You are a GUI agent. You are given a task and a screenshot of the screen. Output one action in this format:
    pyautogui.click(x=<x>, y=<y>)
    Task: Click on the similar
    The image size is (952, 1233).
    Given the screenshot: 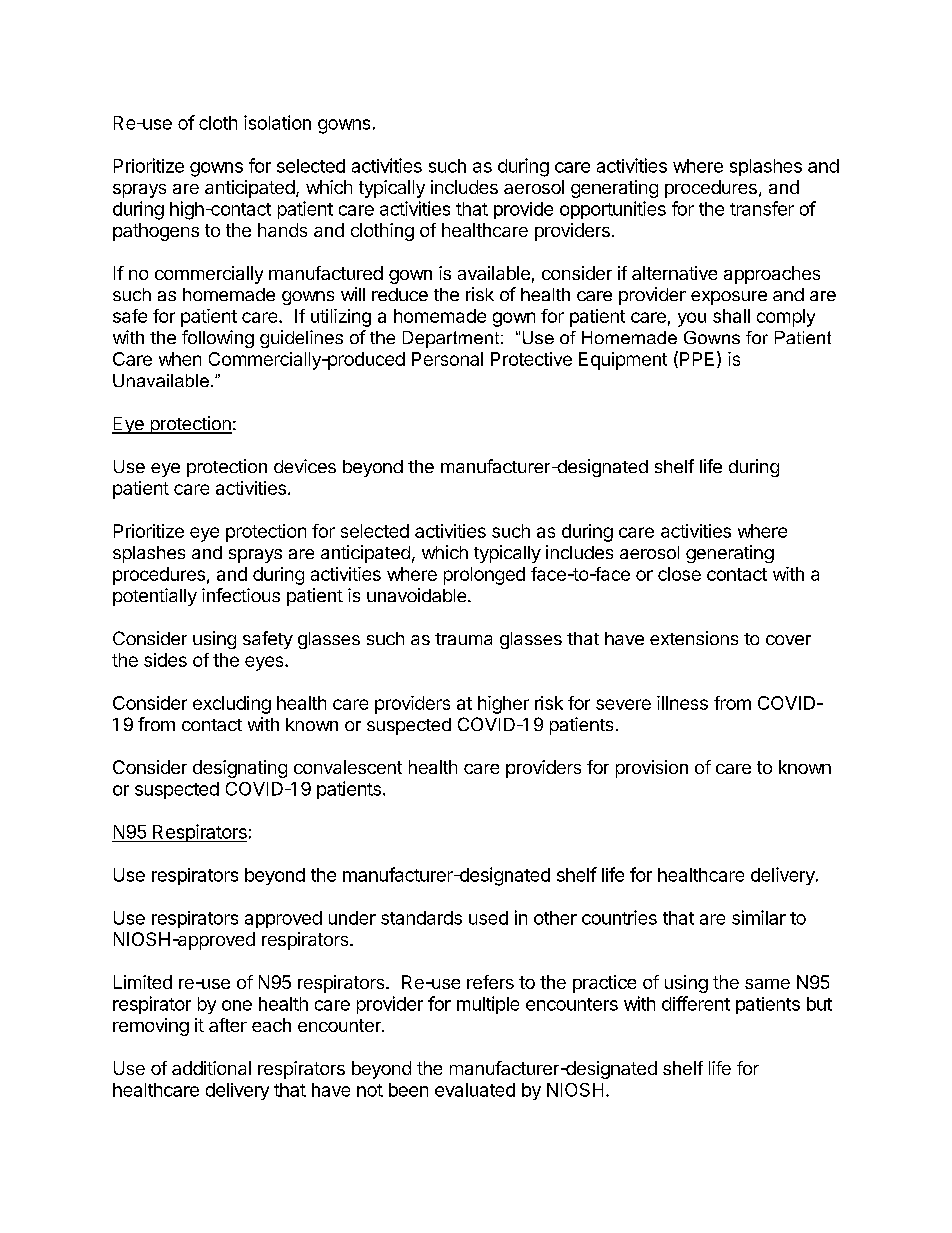 What is the action you would take?
    pyautogui.click(x=759, y=917)
